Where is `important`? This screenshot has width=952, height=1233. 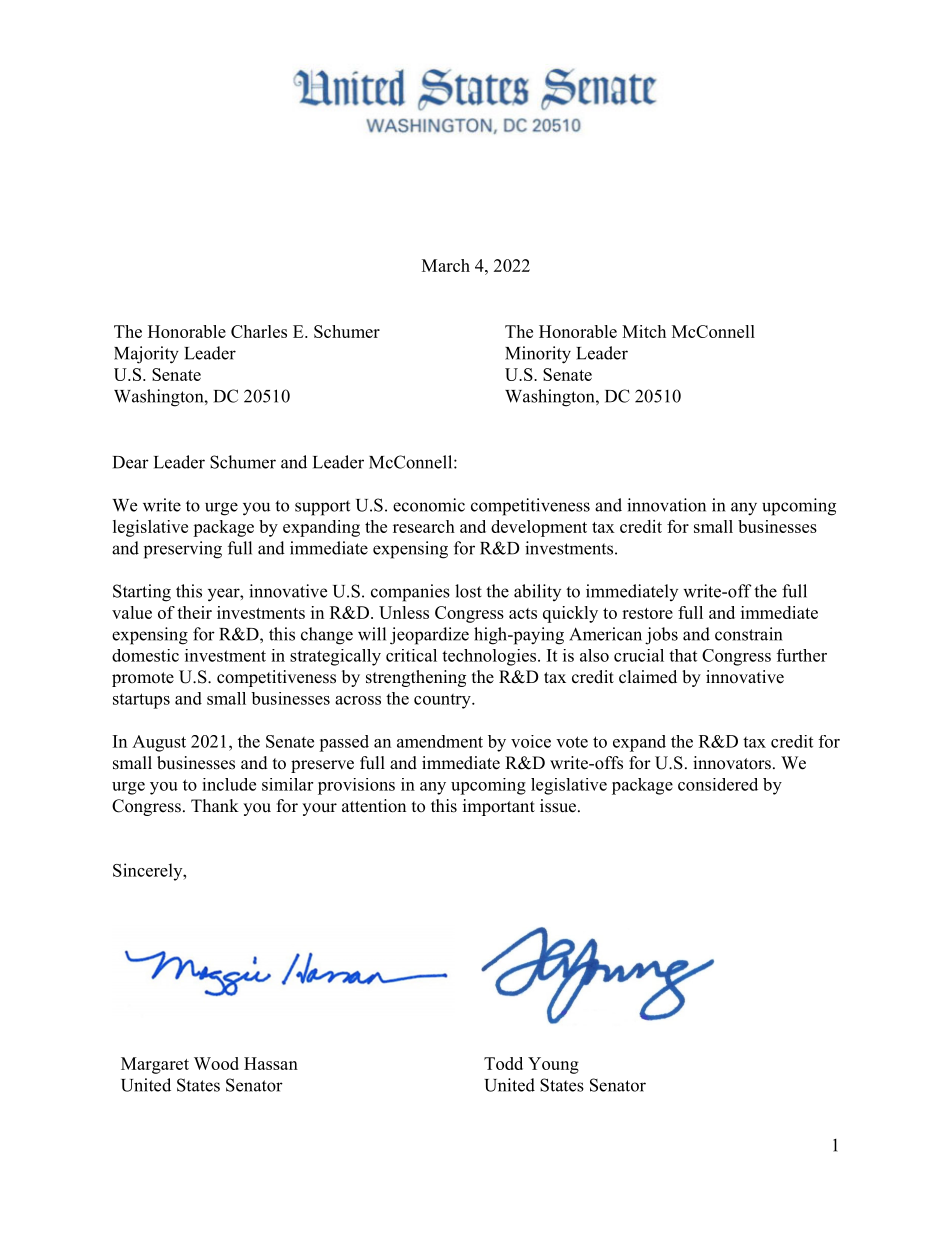
important is located at coordinates (499, 807).
